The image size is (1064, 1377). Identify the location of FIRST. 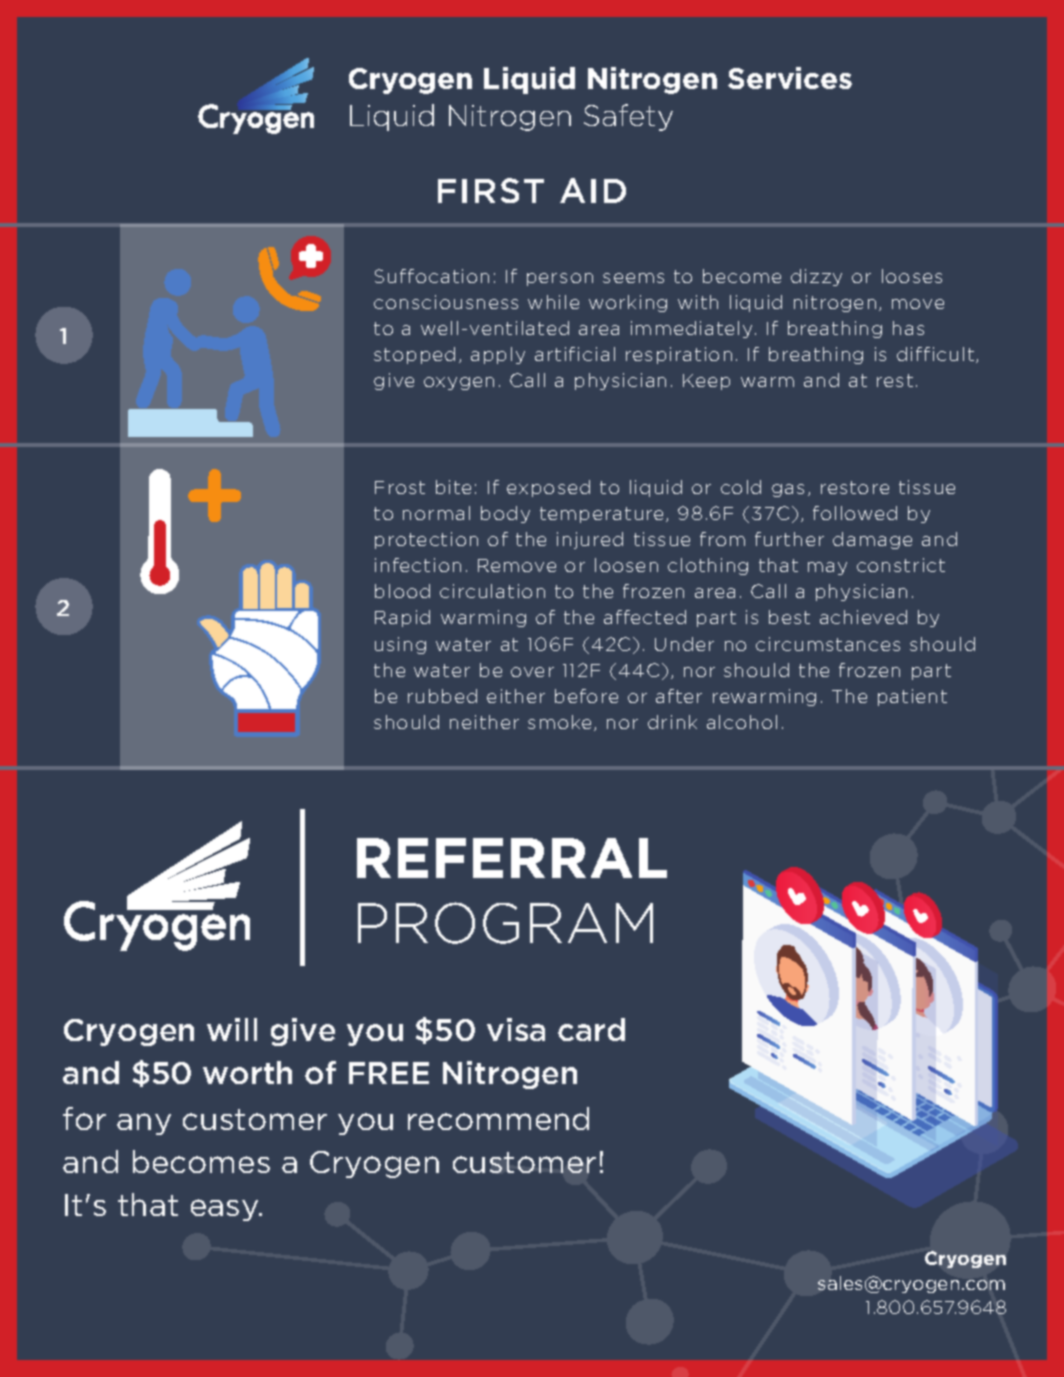
(491, 190).
